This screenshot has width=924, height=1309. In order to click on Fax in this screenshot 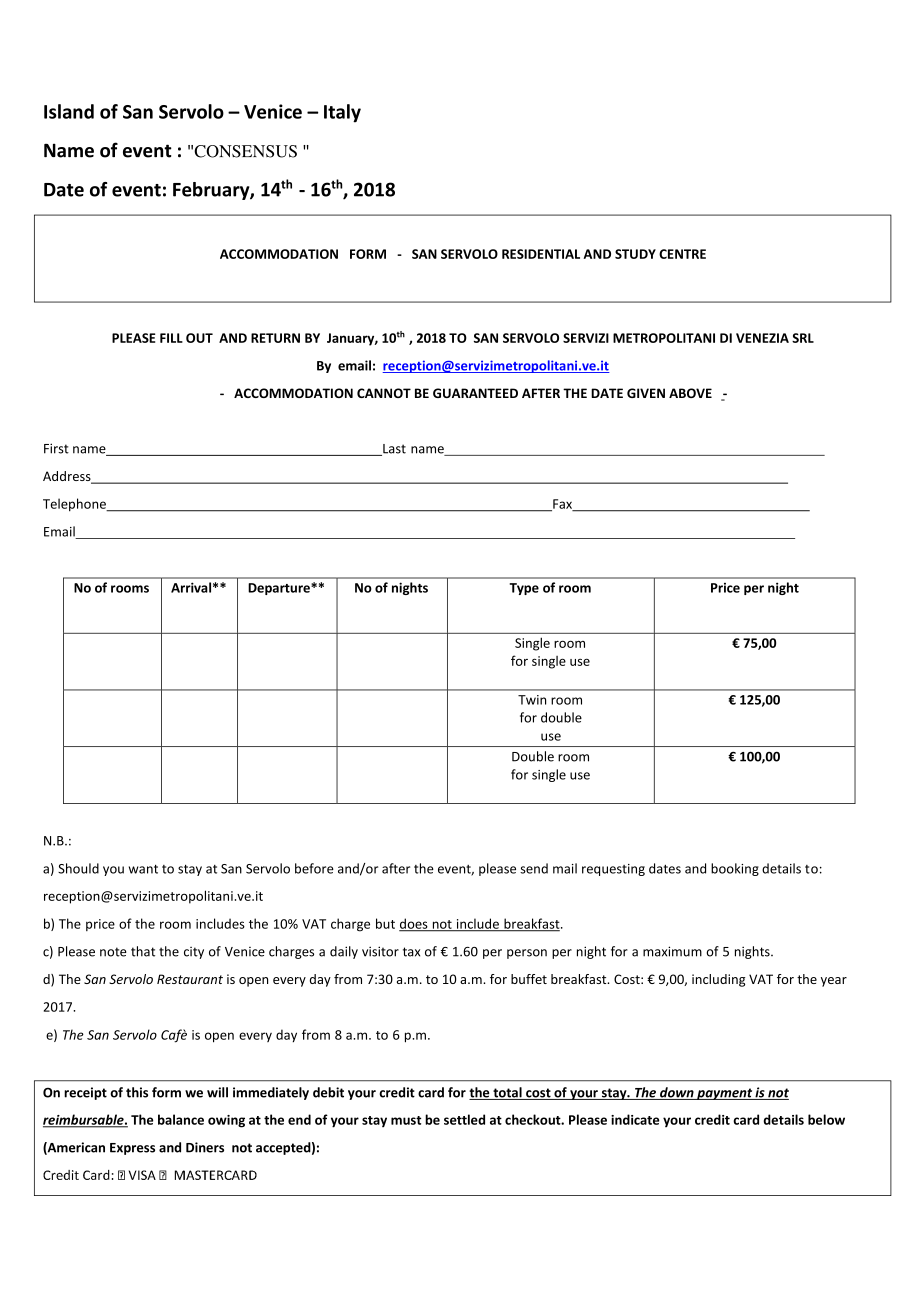, I will do `click(562, 505)`.
